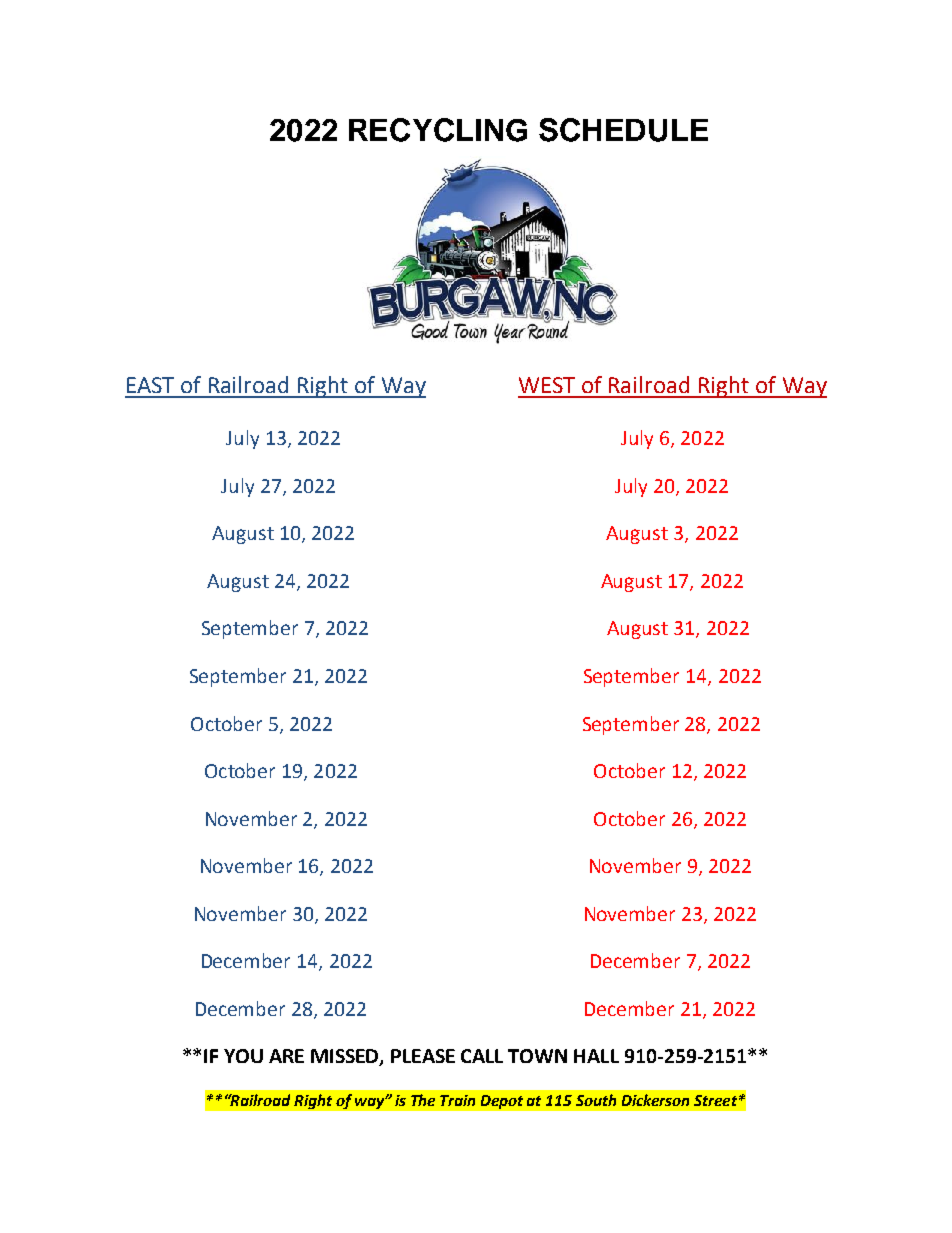  I want to click on Dickerson, so click(655, 1100).
